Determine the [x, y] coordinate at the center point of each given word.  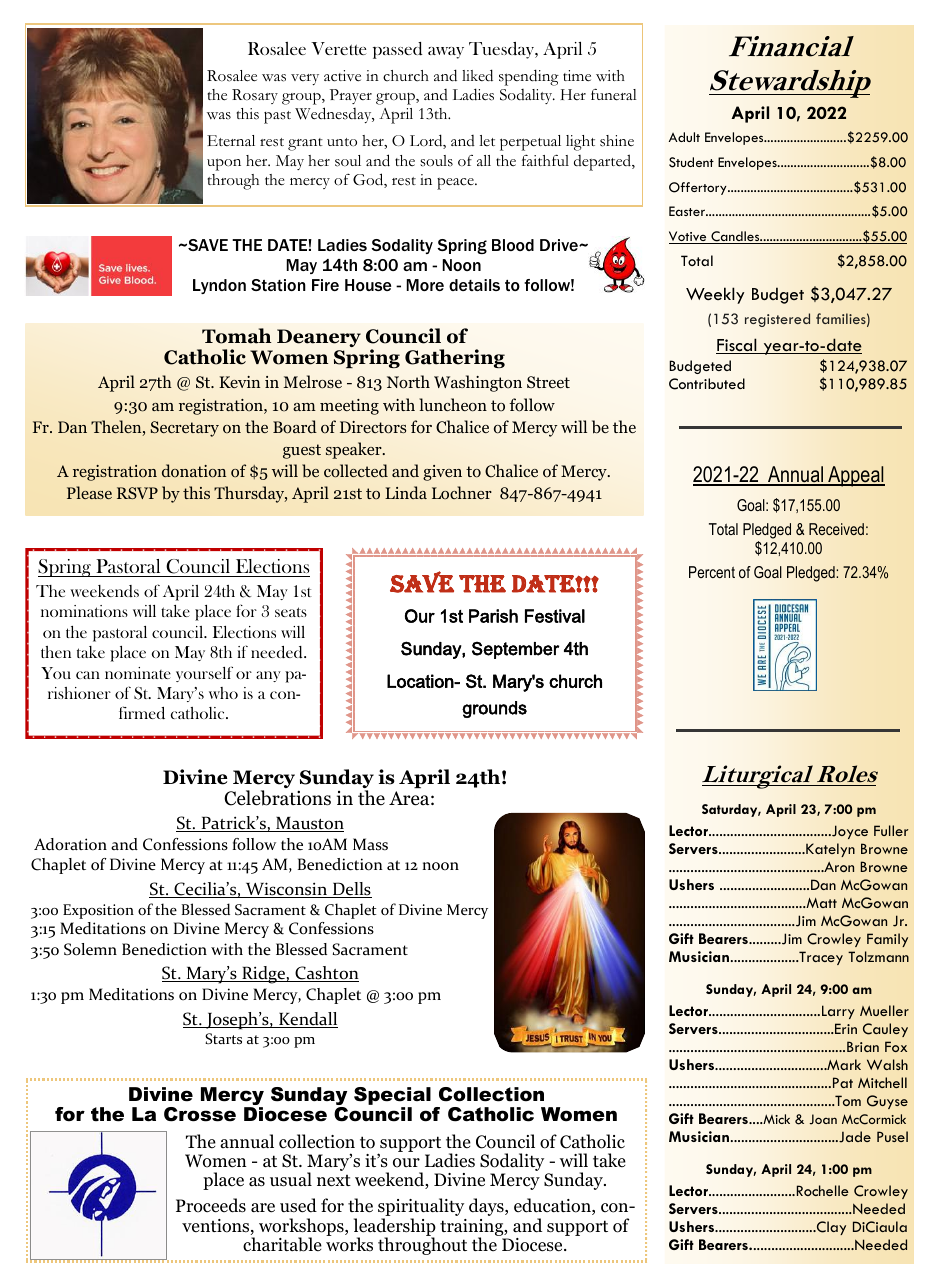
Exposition [98, 911]
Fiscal [737, 346]
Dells [351, 890]
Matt [820, 903]
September [515, 650]
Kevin [239, 382]
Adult [684, 137]
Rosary [255, 96]
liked [477, 75]
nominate [138, 673]
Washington [478, 383]
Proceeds [211, 1205]
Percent [712, 572]
